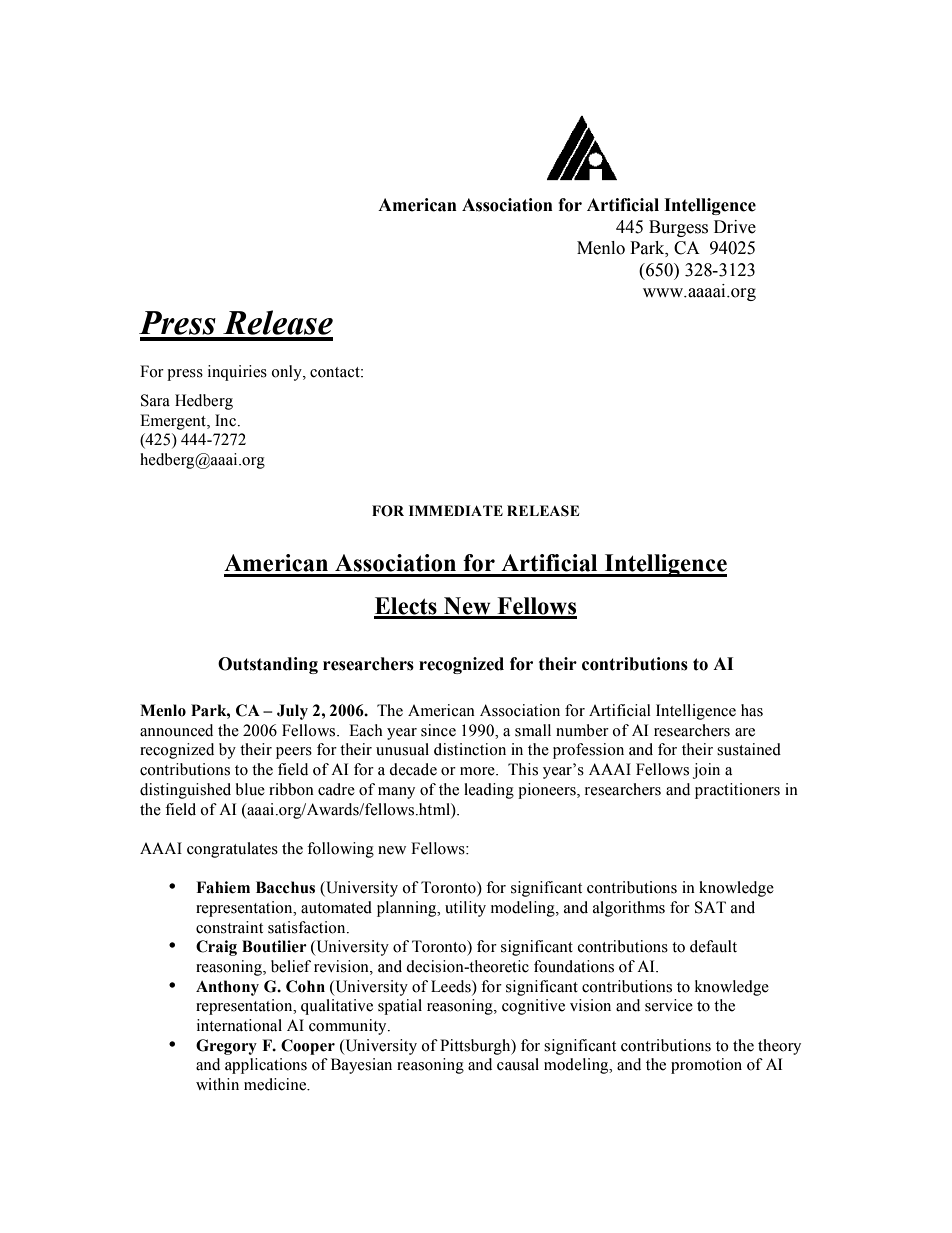 Image resolution: width=952 pixels, height=1233 pixels. Describe the element at coordinates (174, 422) in the document. I see `Emergent` at that location.
